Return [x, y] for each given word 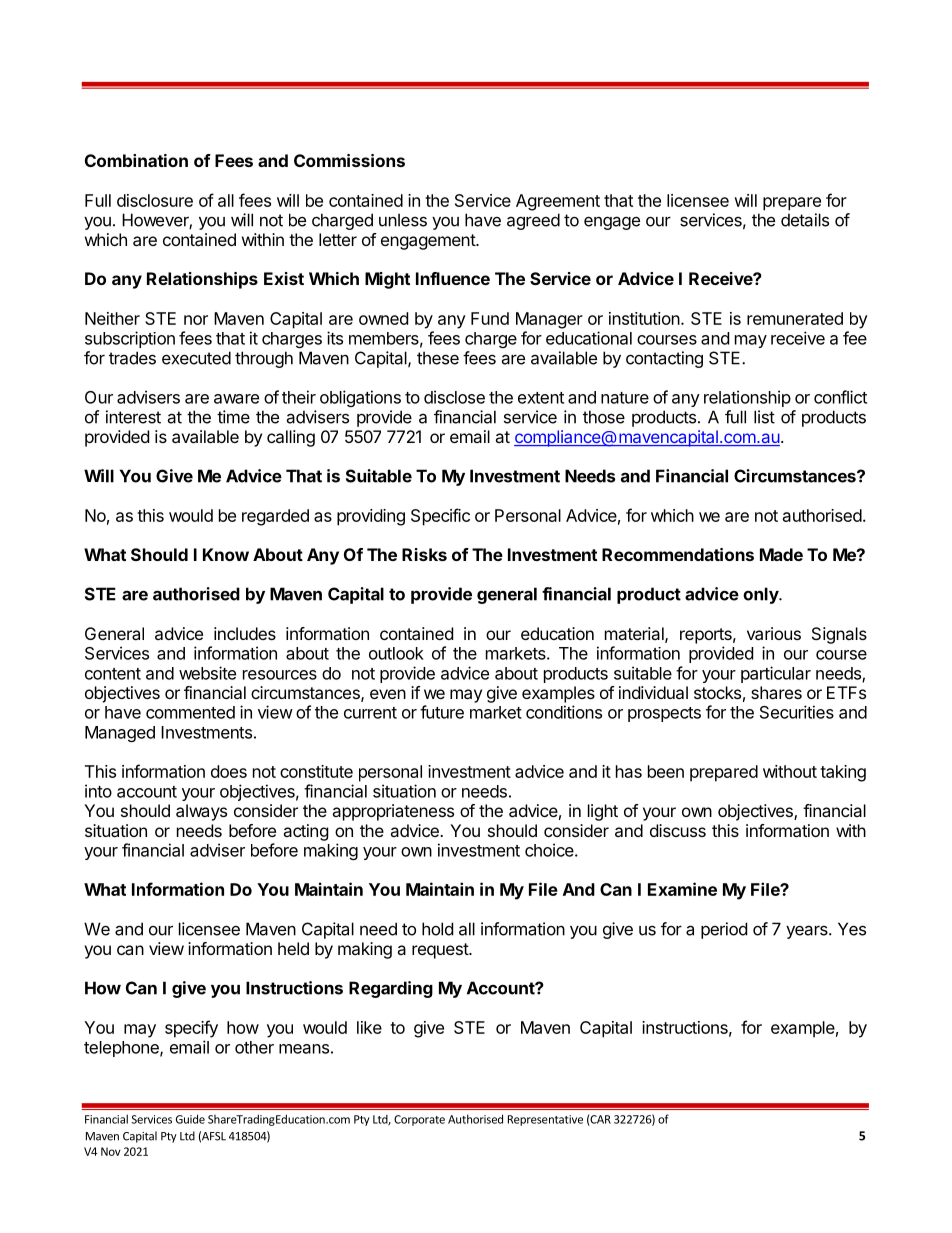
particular [776, 674]
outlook [396, 653]
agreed [533, 221]
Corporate [419, 1120]
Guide [190, 1119]
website [207, 673]
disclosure [155, 200]
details [805, 220]
